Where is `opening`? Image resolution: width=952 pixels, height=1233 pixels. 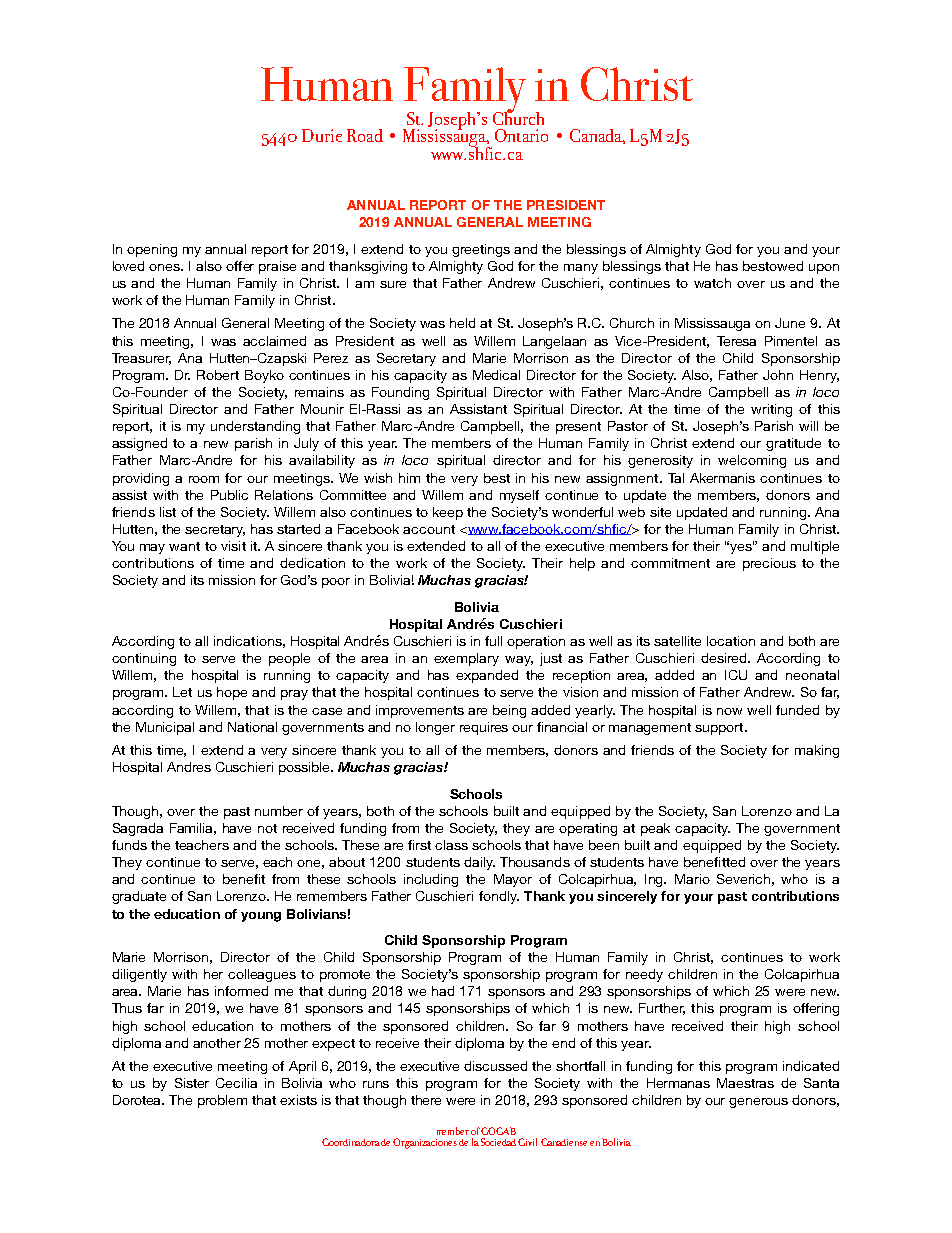
opening is located at coordinates (152, 250).
